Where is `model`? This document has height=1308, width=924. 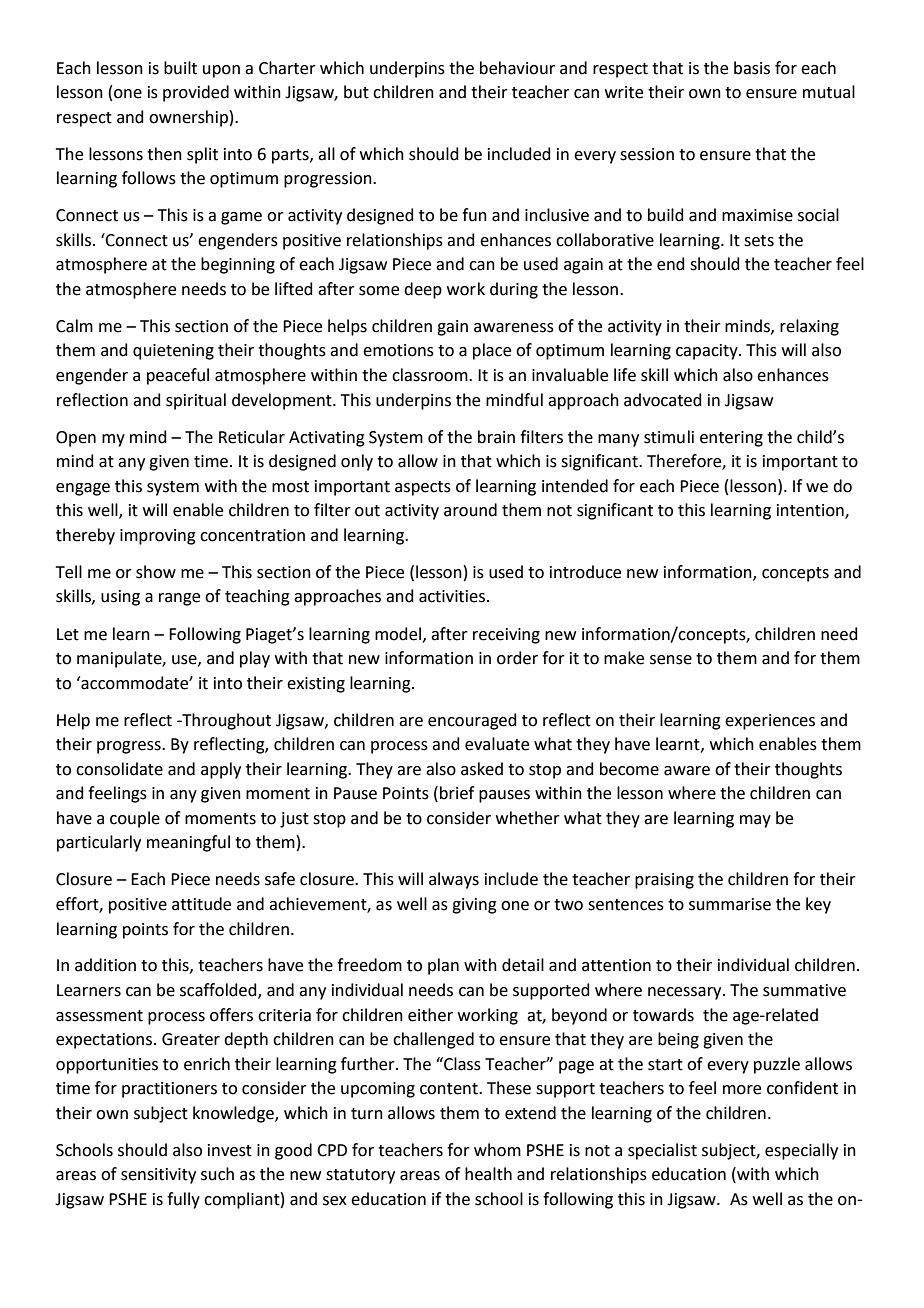 model is located at coordinates (398, 634).
